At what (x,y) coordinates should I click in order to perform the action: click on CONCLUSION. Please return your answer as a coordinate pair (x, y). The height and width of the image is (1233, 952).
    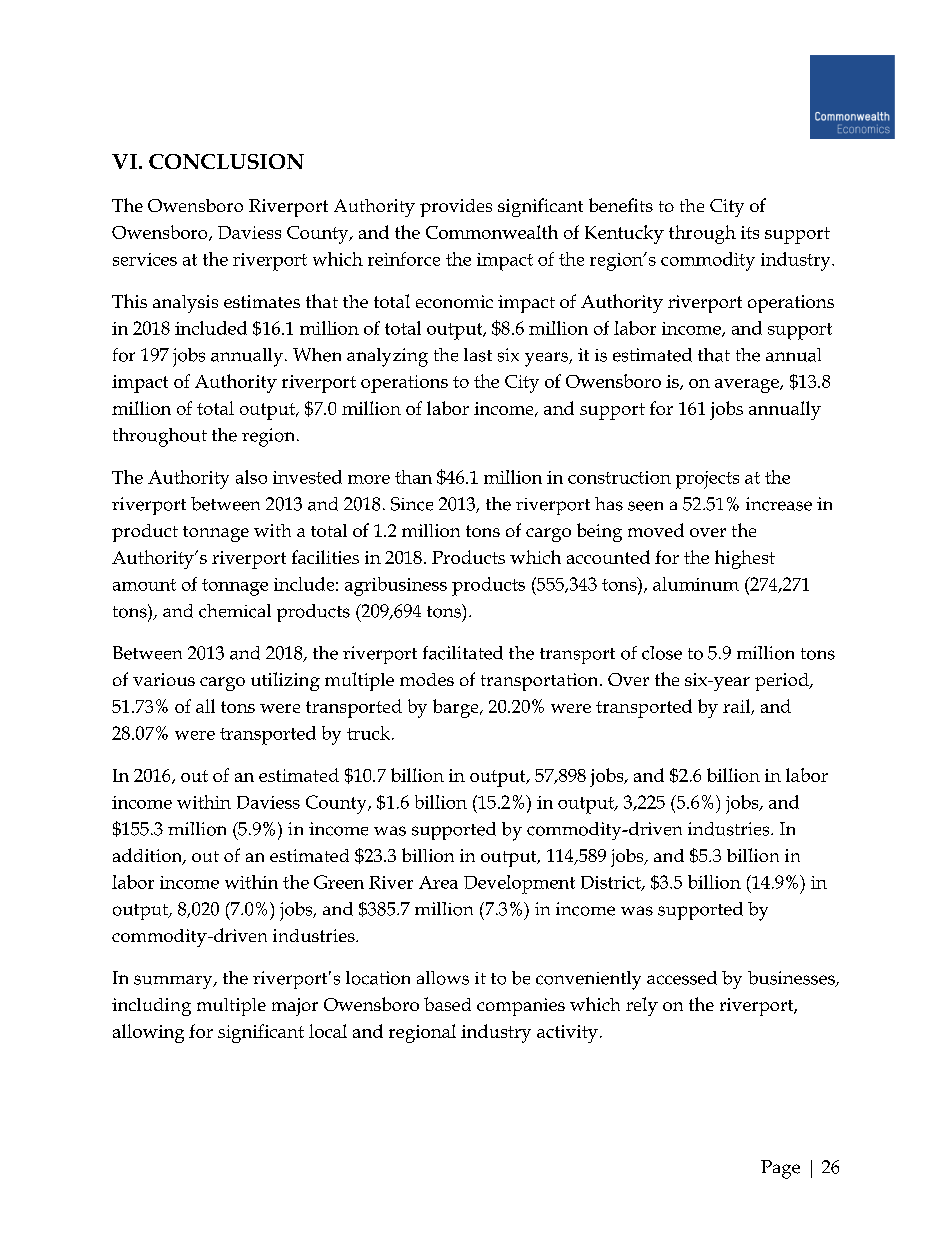
    Looking at the image, I should click on (226, 161).
